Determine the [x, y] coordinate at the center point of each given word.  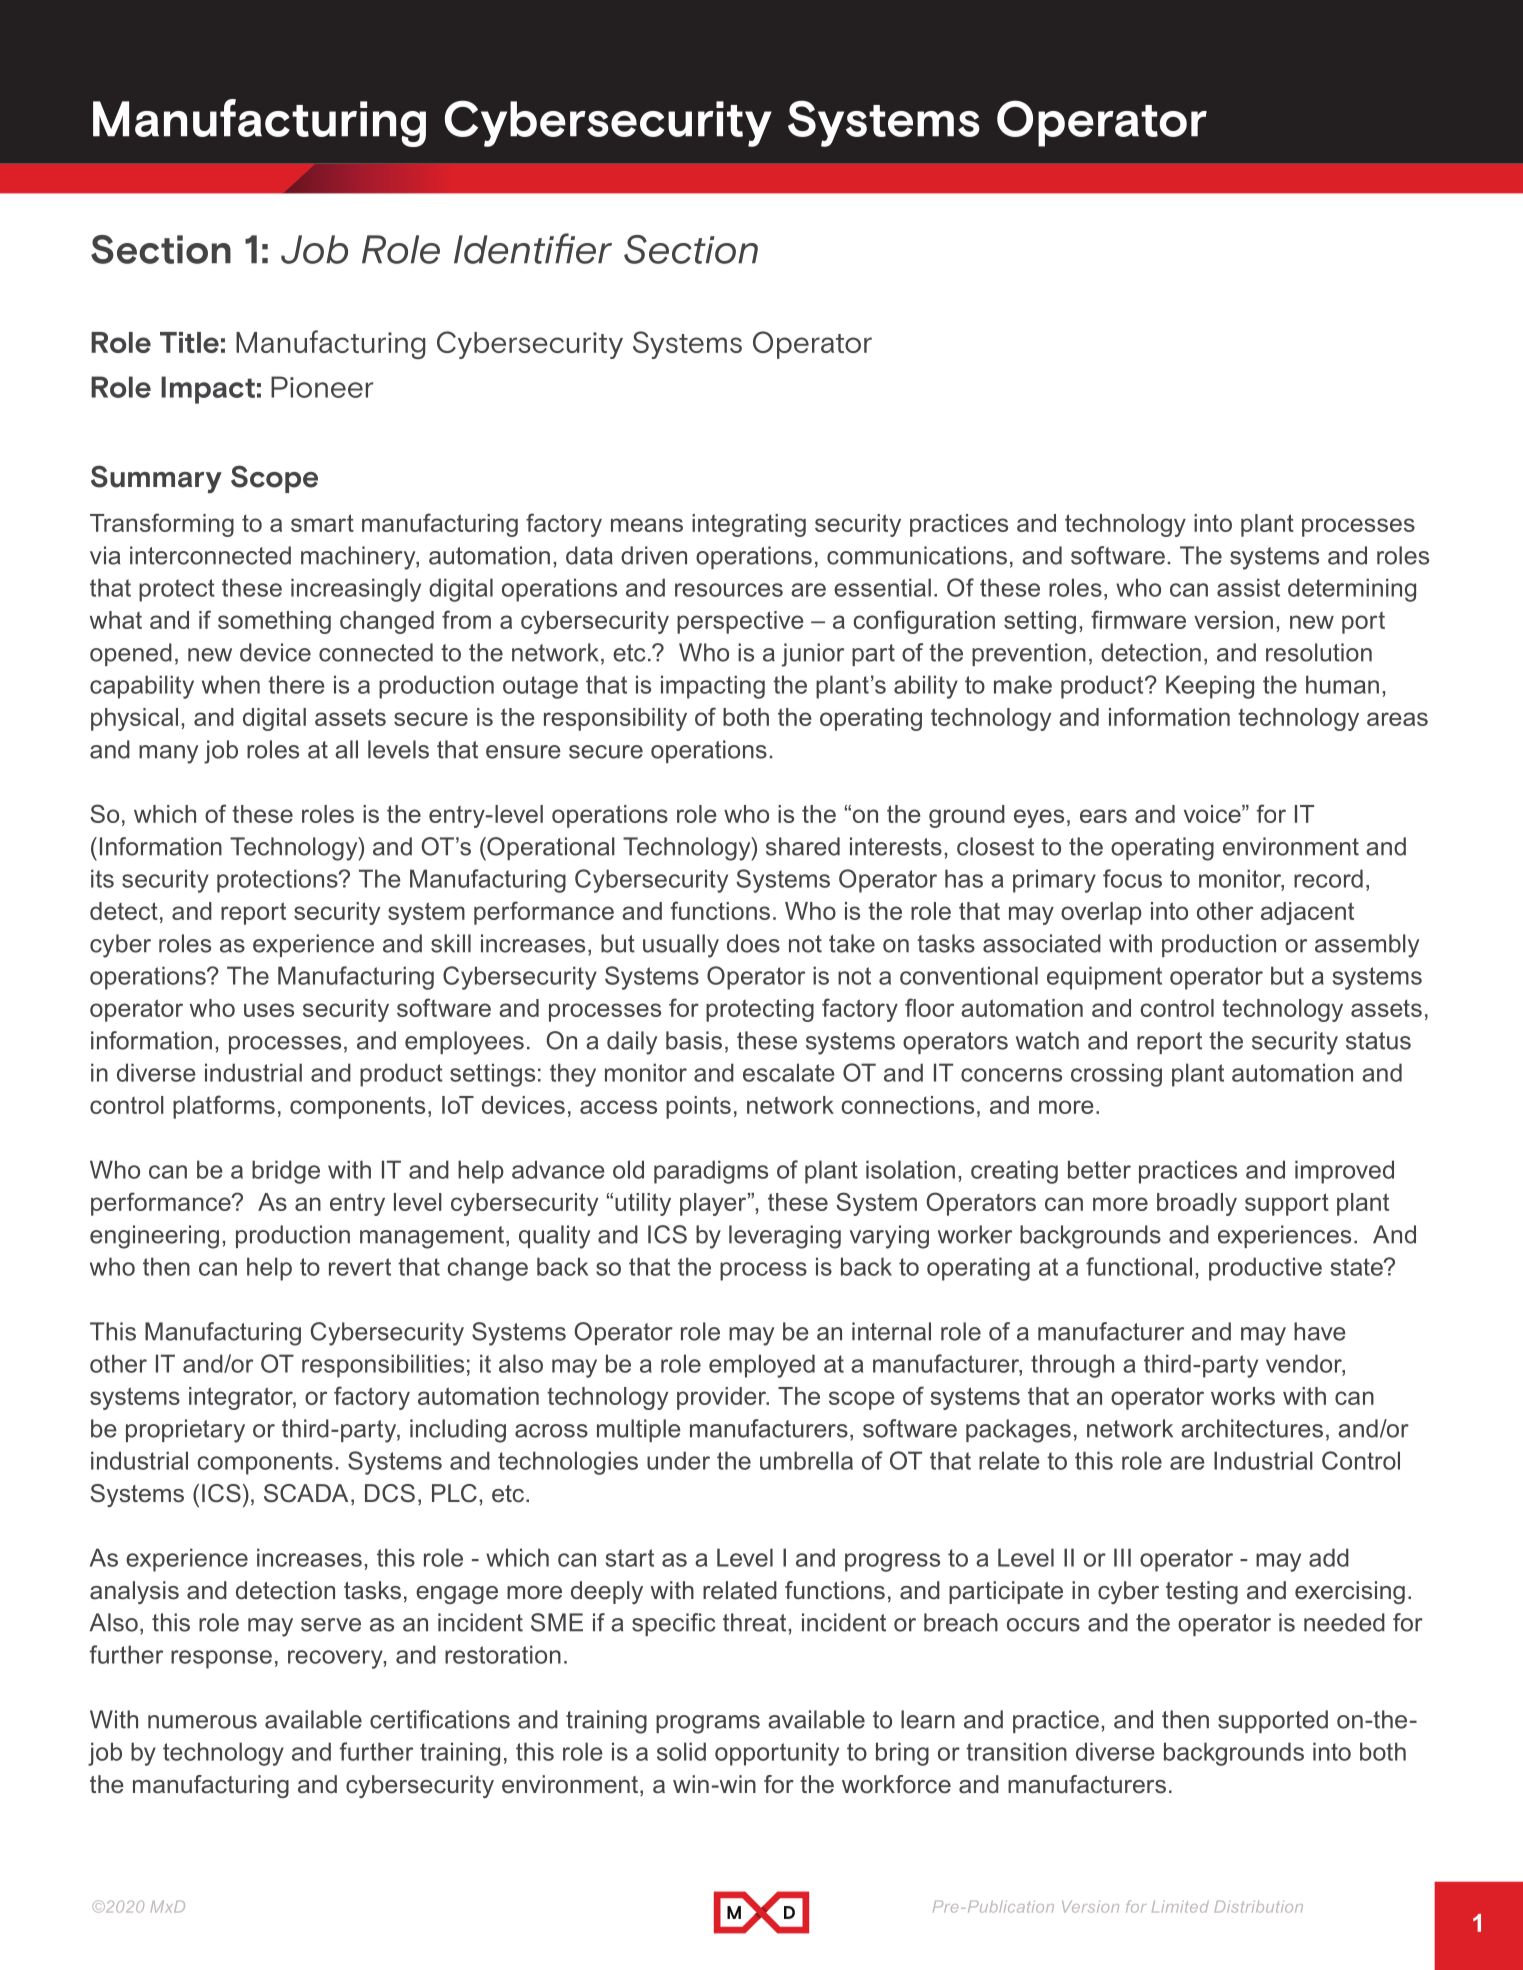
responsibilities [383, 1366]
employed [762, 1366]
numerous [202, 1722]
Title [189, 342]
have [1320, 1331]
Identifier [533, 248]
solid [681, 1751]
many [168, 754]
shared [803, 846]
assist [1248, 587]
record [1328, 878]
